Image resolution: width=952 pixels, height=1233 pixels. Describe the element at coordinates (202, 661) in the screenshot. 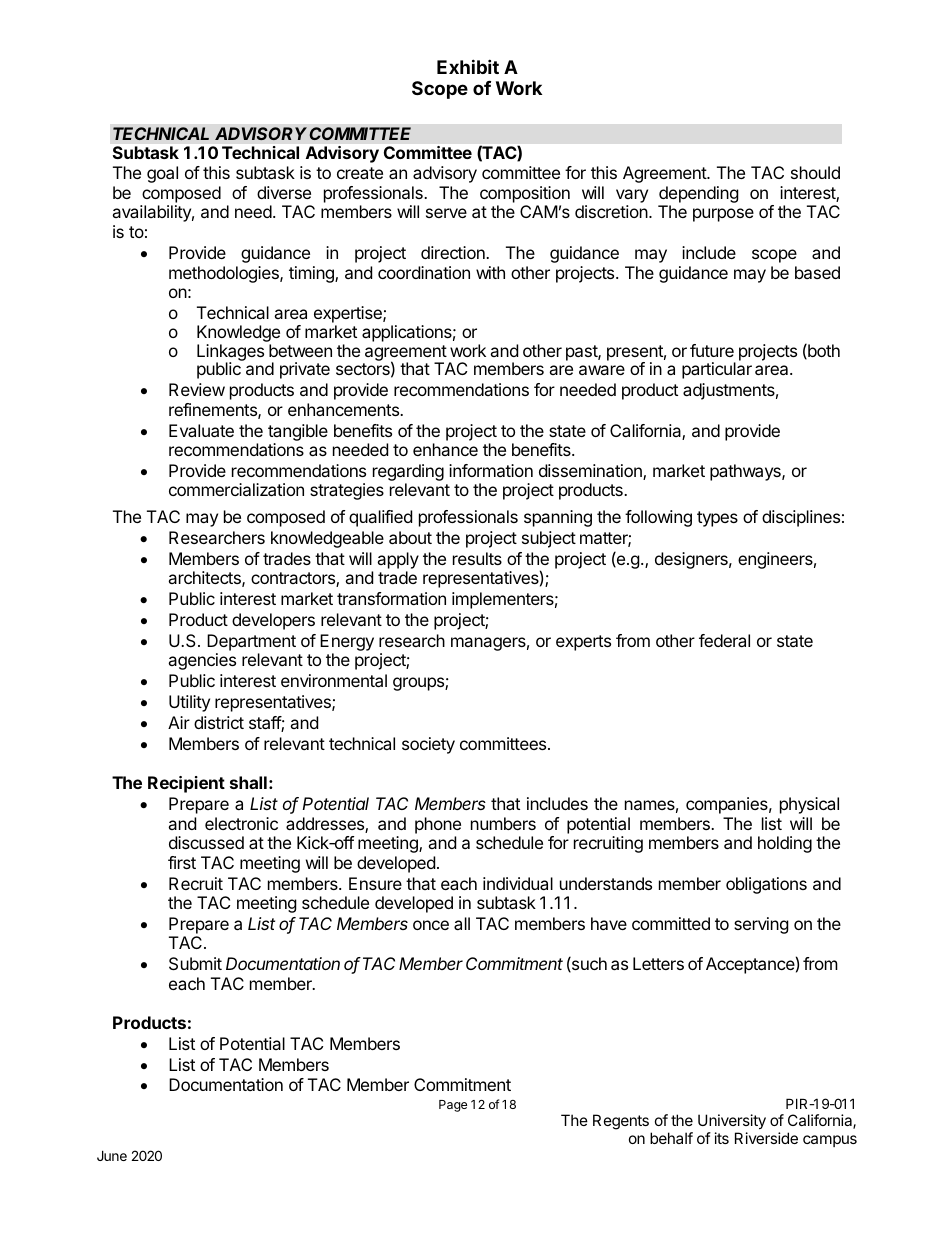

I see `agencies` at that location.
